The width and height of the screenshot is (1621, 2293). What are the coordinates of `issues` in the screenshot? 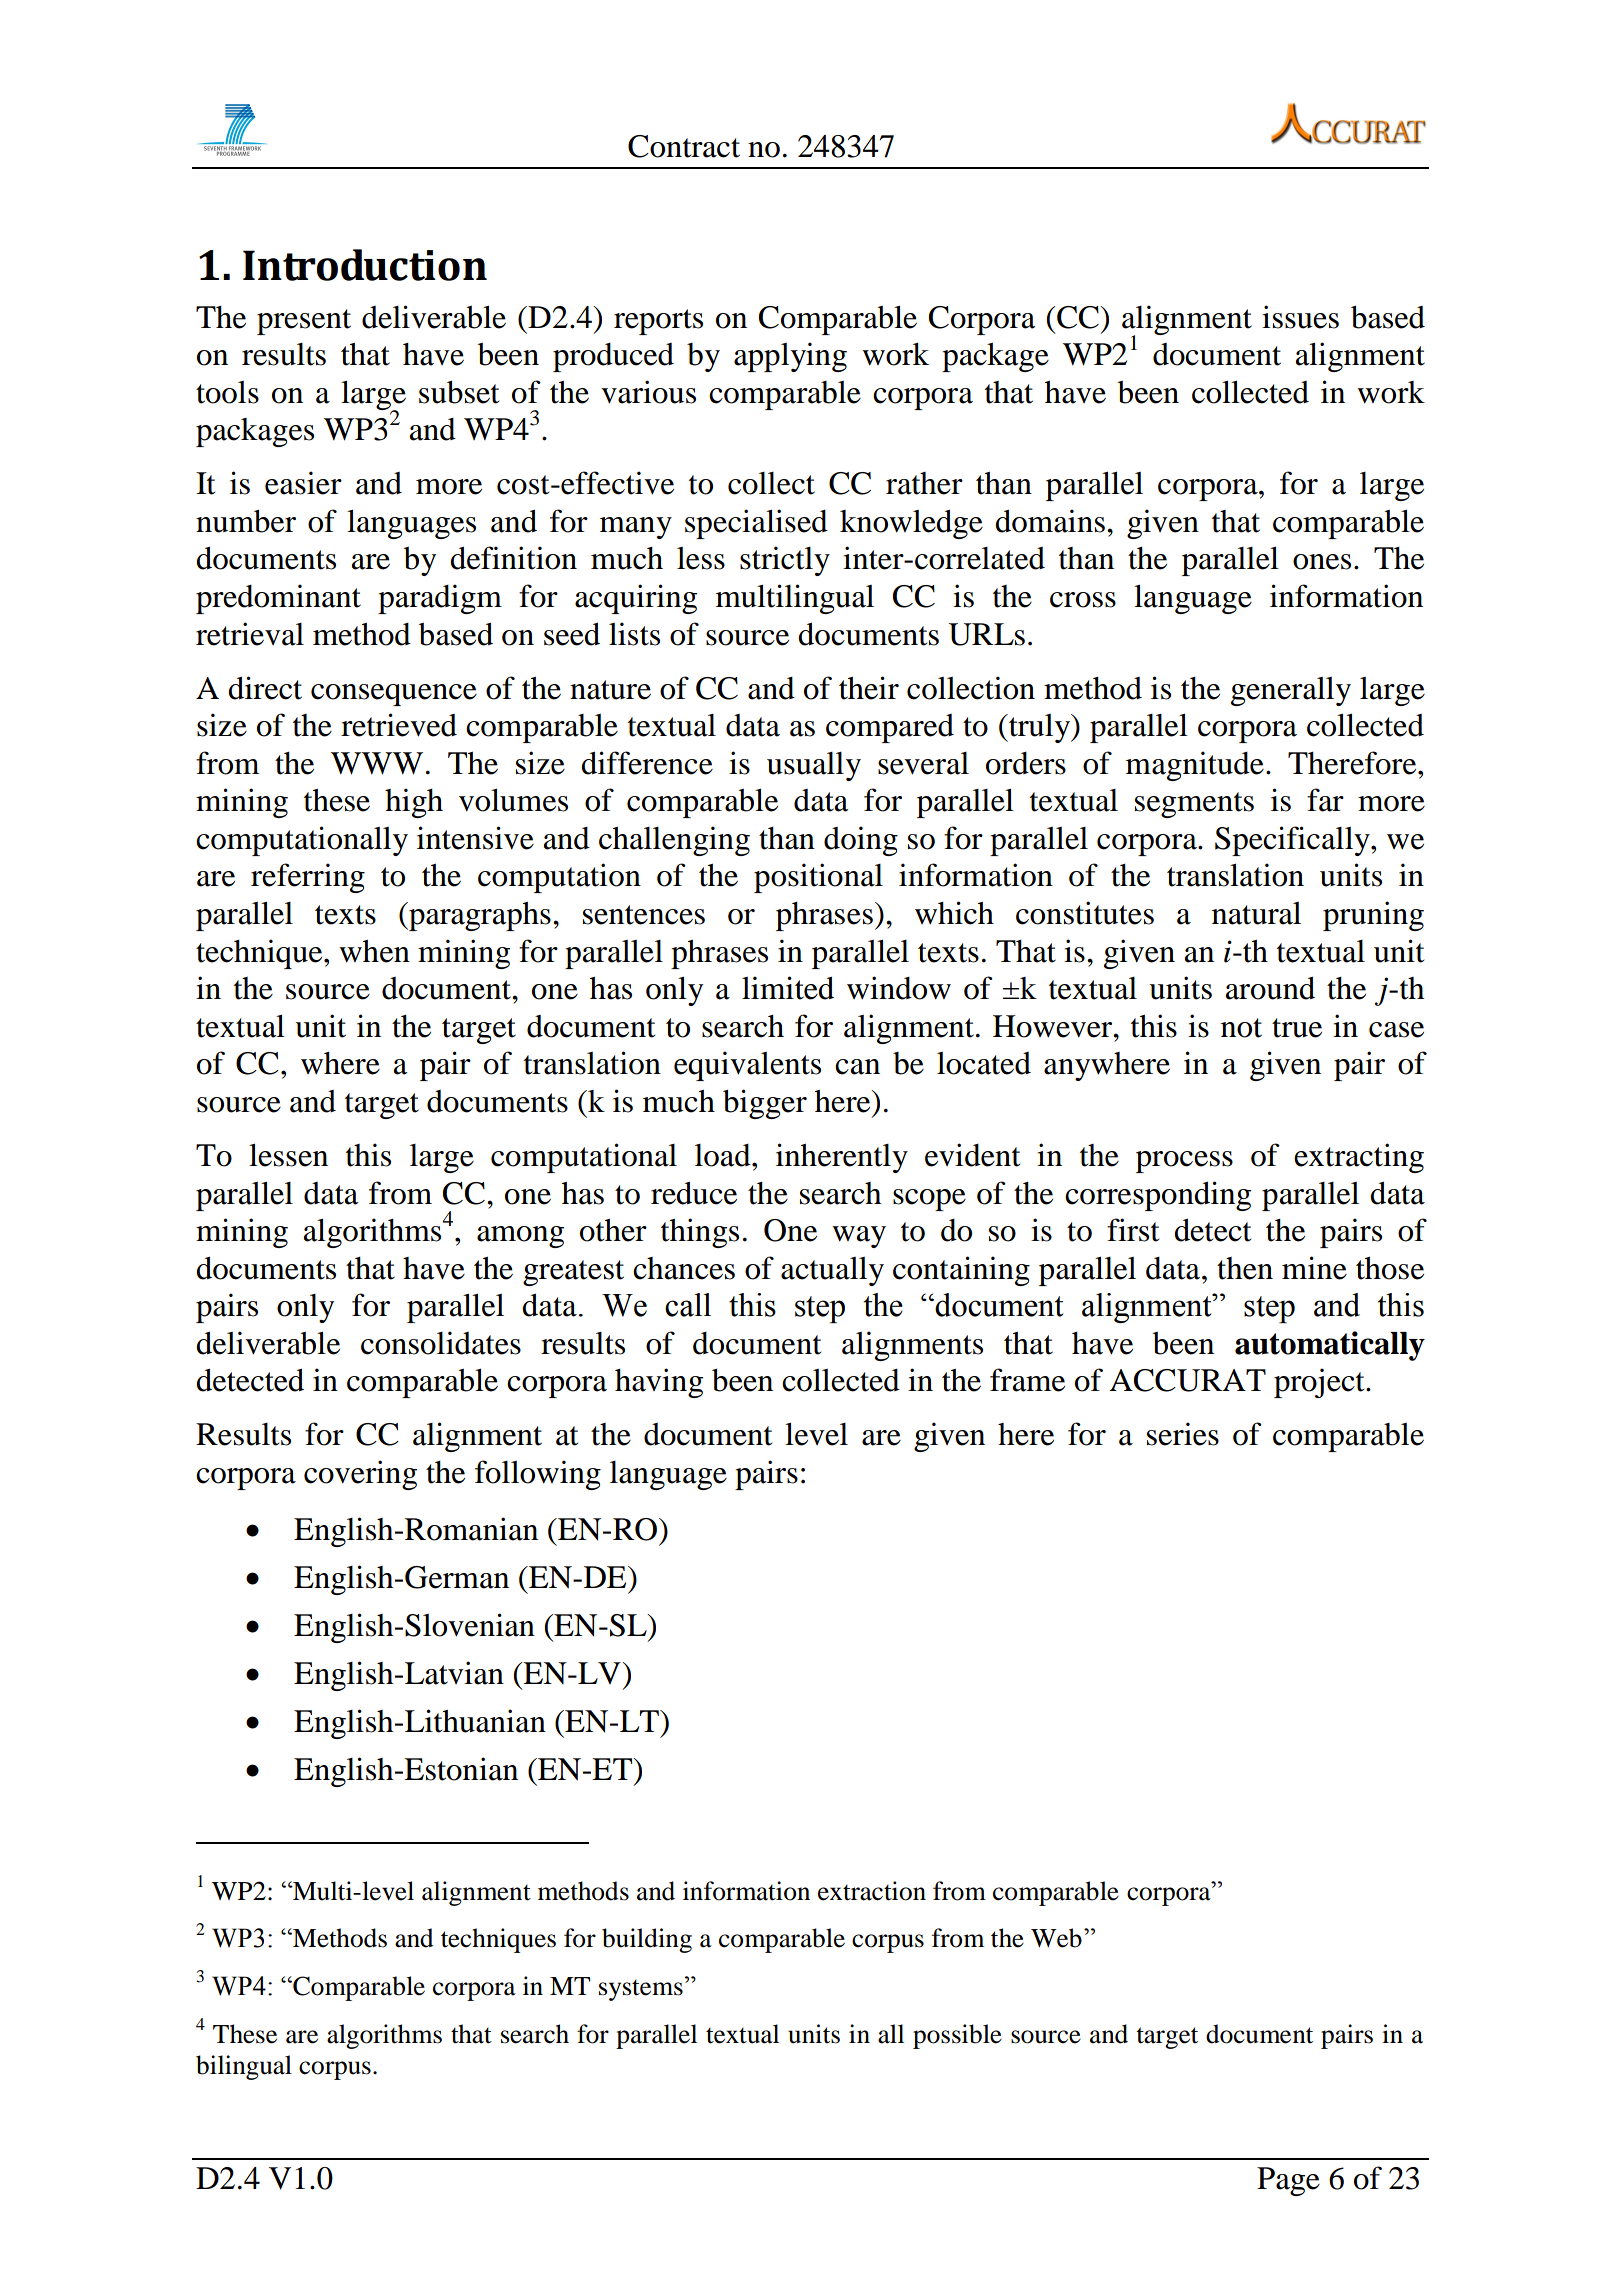 It's located at (1300, 317).
